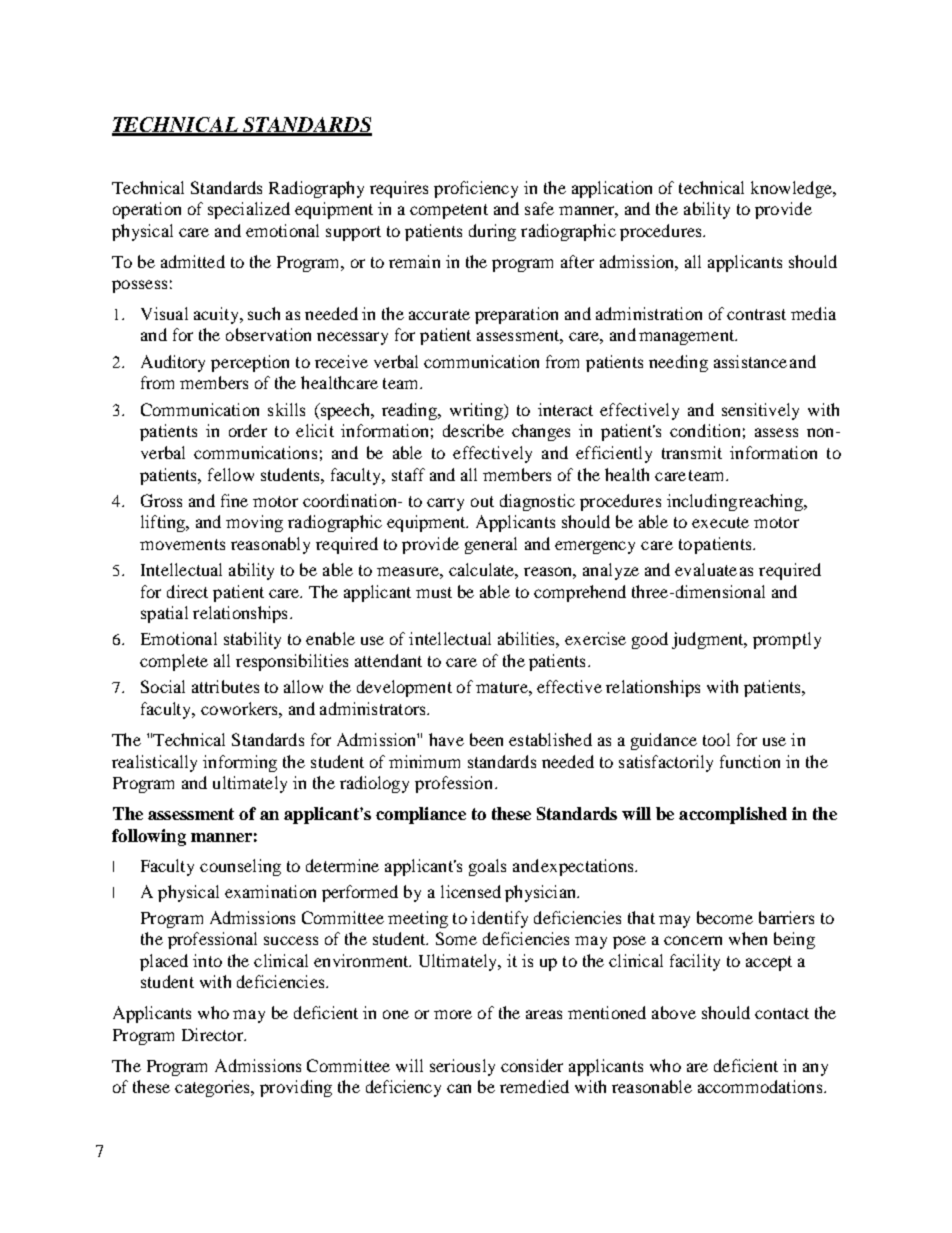 This screenshot has width=952, height=1233. I want to click on general, so click(491, 545).
